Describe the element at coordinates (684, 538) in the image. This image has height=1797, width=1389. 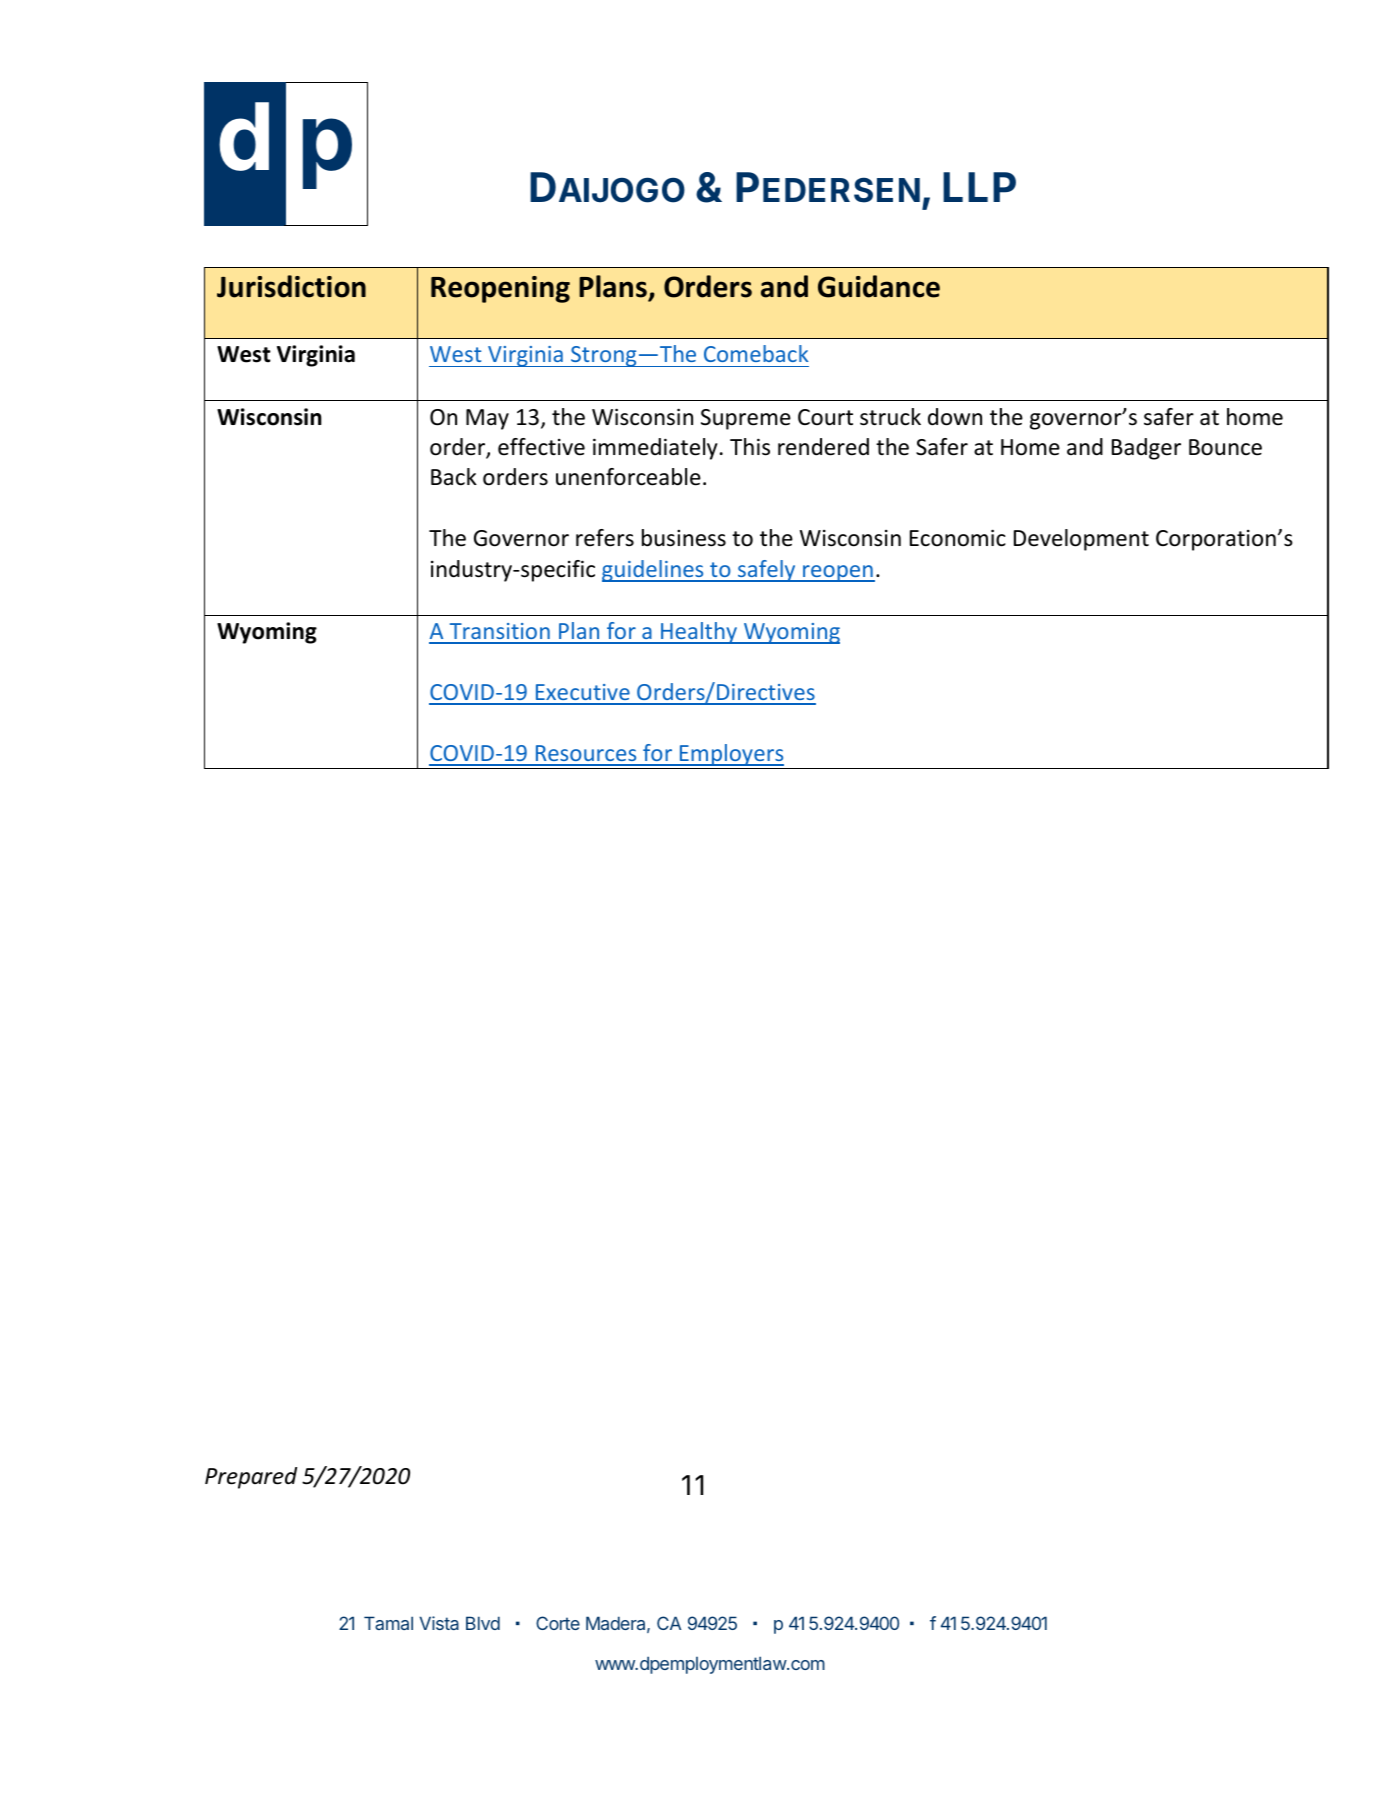
I see `business` at that location.
